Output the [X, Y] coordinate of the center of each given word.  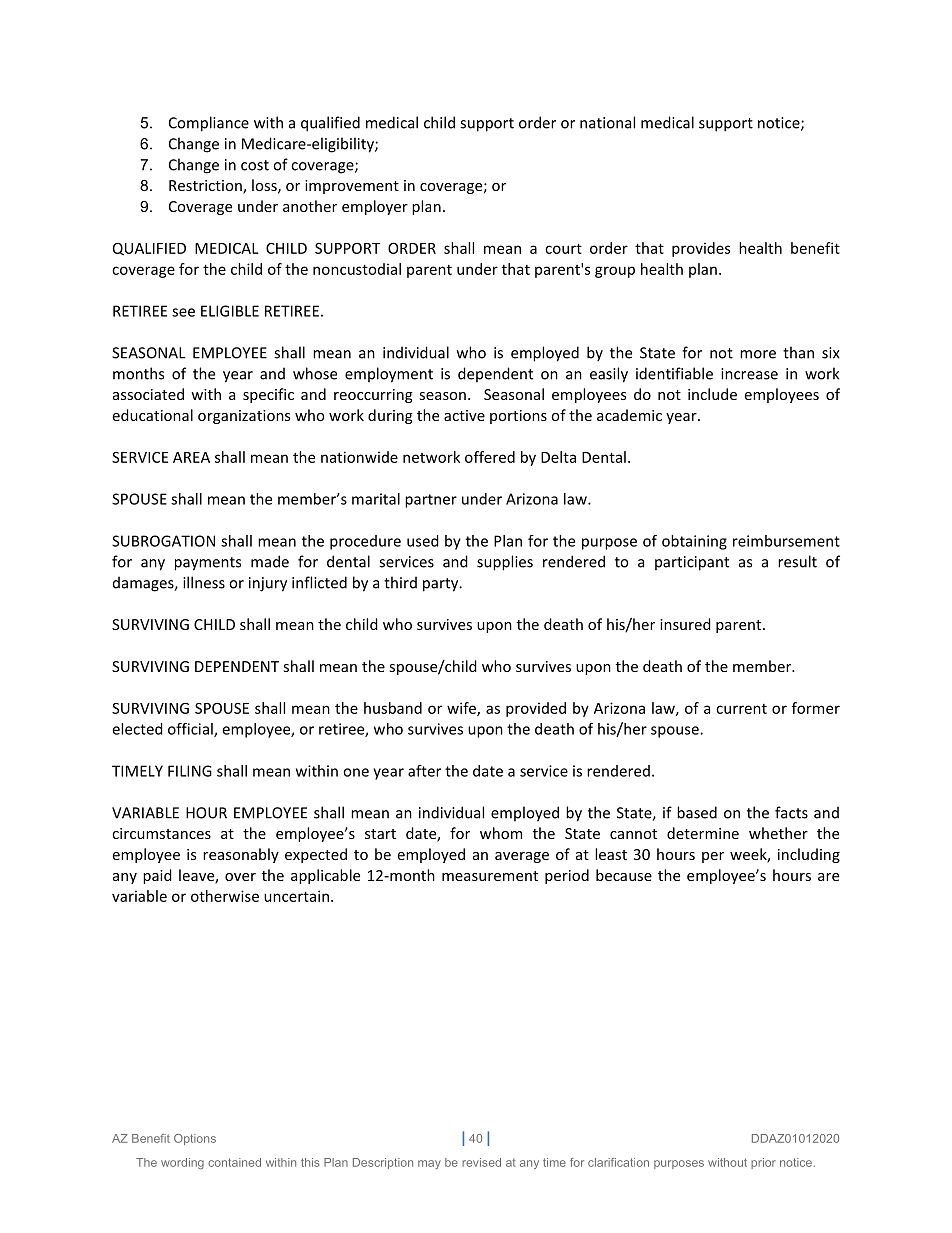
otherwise [225, 896]
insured [685, 624]
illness [204, 582]
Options [195, 1139]
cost [255, 165]
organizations [244, 417]
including [809, 855]
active [464, 415]
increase [749, 374]
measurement [490, 876]
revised [481, 1162]
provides [701, 249]
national [607, 122]
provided [536, 709]
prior [763, 1163]
